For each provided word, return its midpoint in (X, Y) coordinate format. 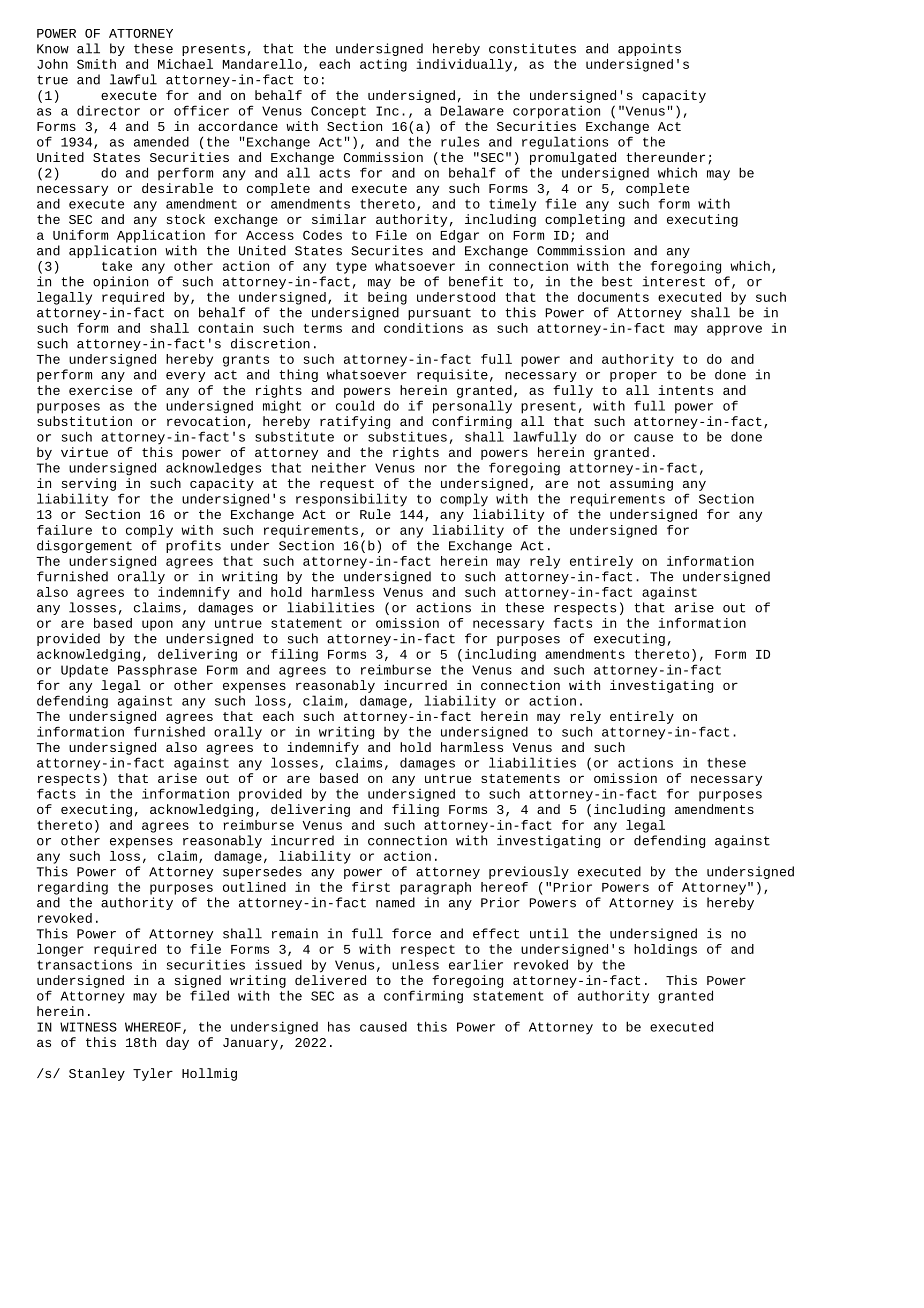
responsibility (351, 500)
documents (613, 297)
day (177, 1043)
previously (529, 872)
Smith (96, 64)
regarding (73, 888)
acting (383, 65)
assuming (641, 484)
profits (193, 546)
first (371, 887)
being (387, 298)
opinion (120, 282)
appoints (649, 49)
